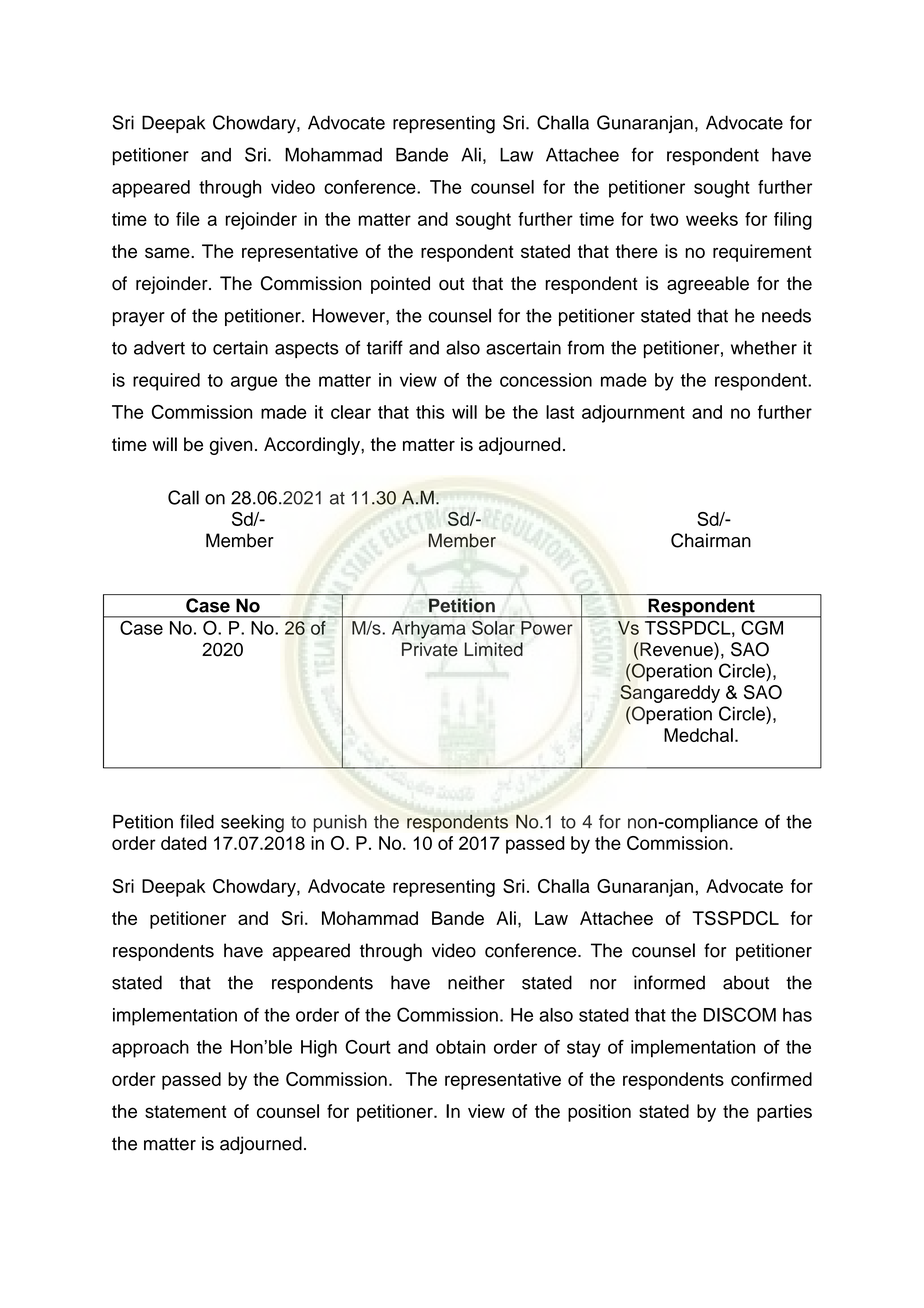 The image size is (924, 1308). I want to click on obtain, so click(460, 1047).
